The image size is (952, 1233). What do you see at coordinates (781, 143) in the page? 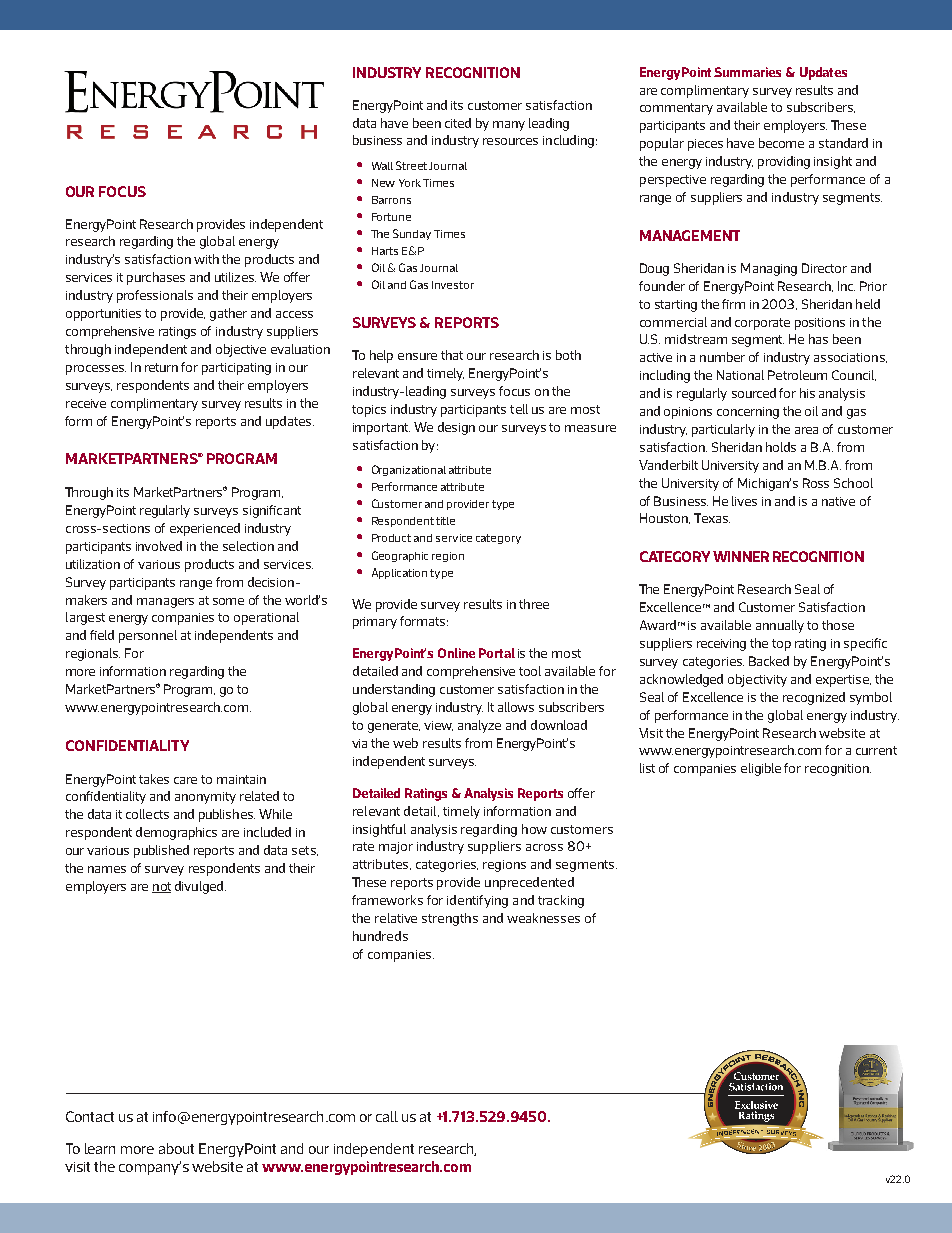
I see `become` at bounding box center [781, 143].
